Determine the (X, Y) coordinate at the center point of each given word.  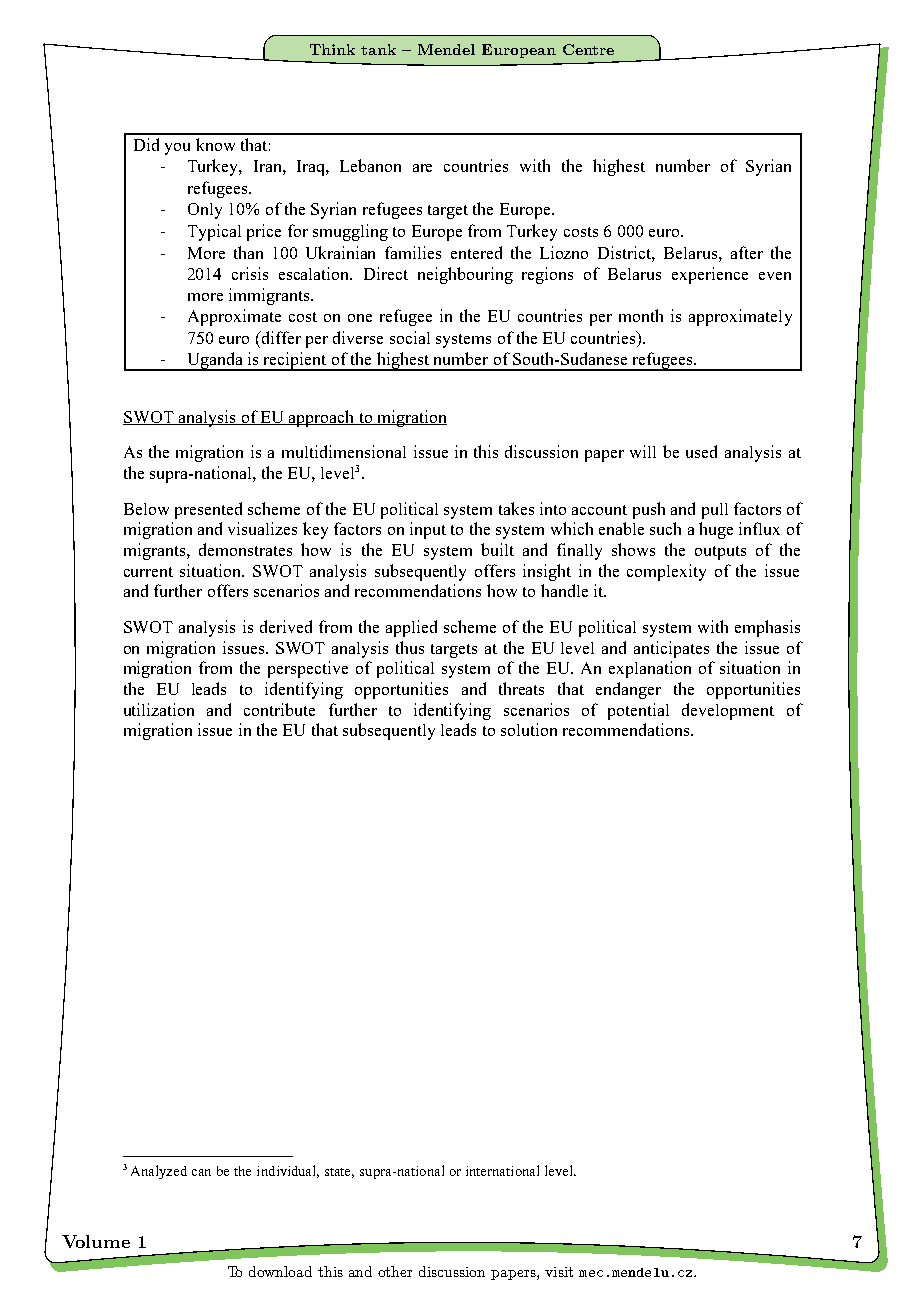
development (728, 711)
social (410, 337)
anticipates (671, 649)
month (641, 315)
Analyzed (159, 1172)
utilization (159, 709)
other (395, 1271)
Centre (588, 49)
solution (529, 729)
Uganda (215, 361)
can (201, 1172)
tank (378, 49)
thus (410, 647)
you (177, 149)
